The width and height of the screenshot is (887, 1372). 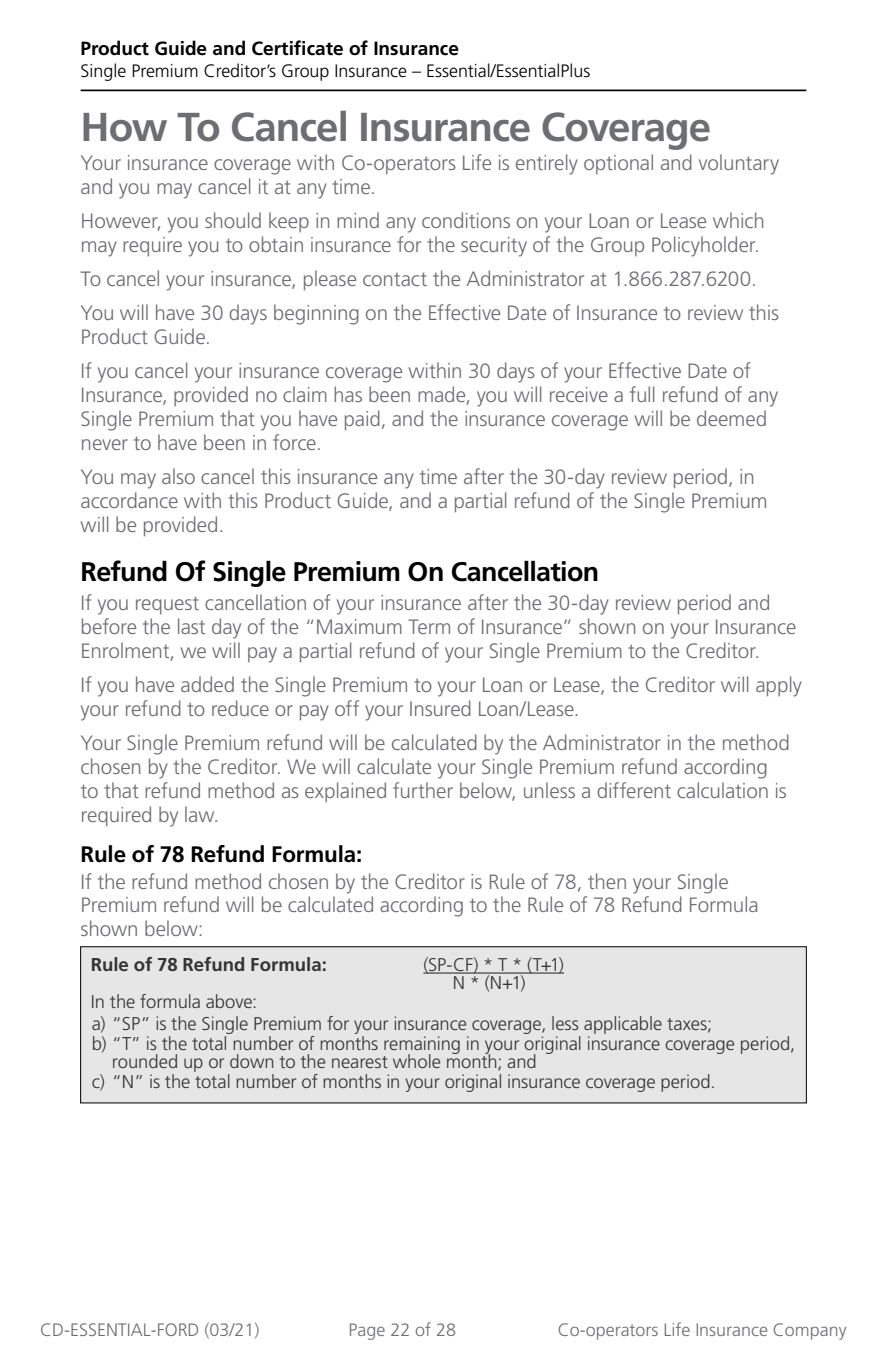 I want to click on deemed, so click(x=731, y=418).
